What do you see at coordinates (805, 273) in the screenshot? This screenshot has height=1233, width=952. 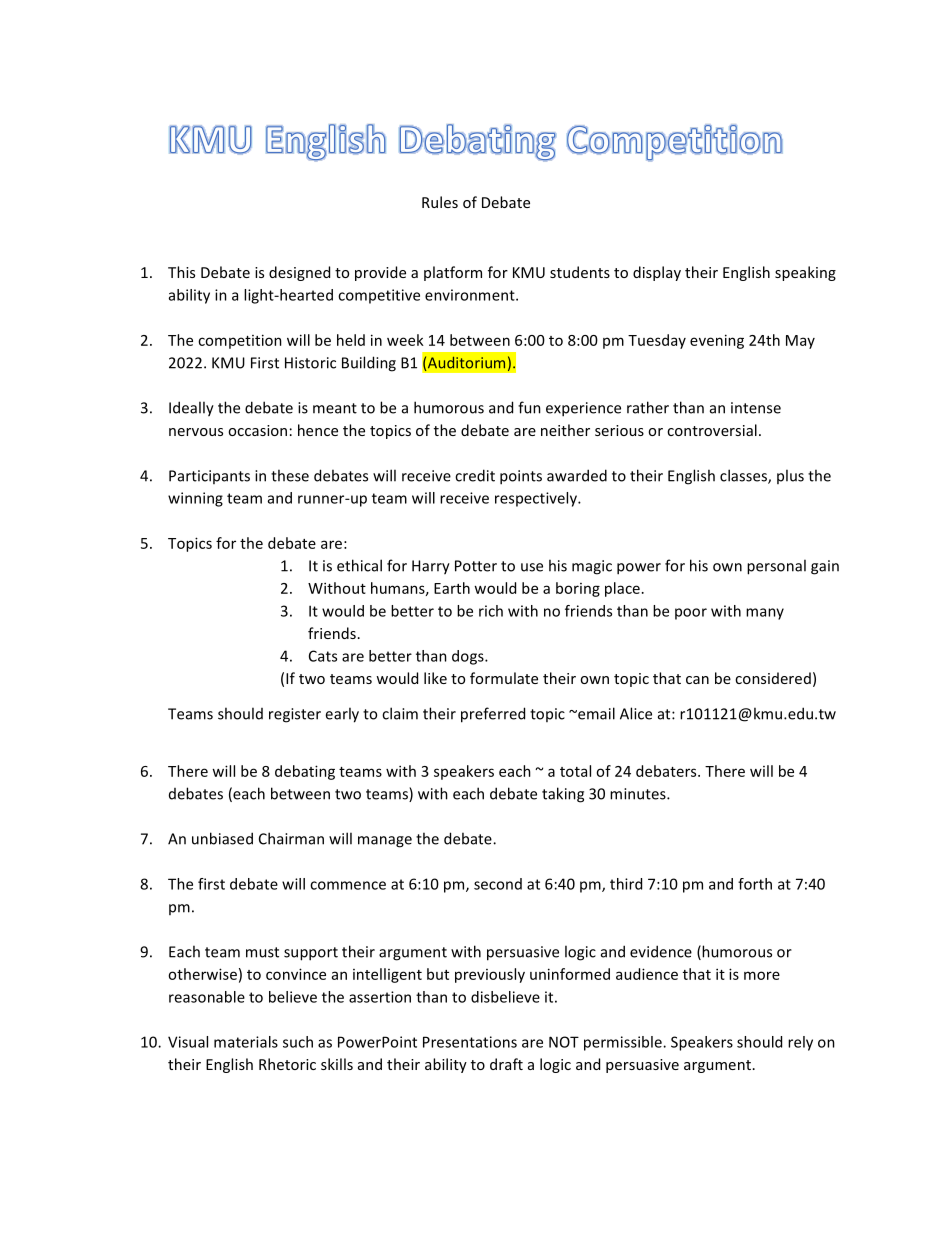 I see `speaking` at bounding box center [805, 273].
